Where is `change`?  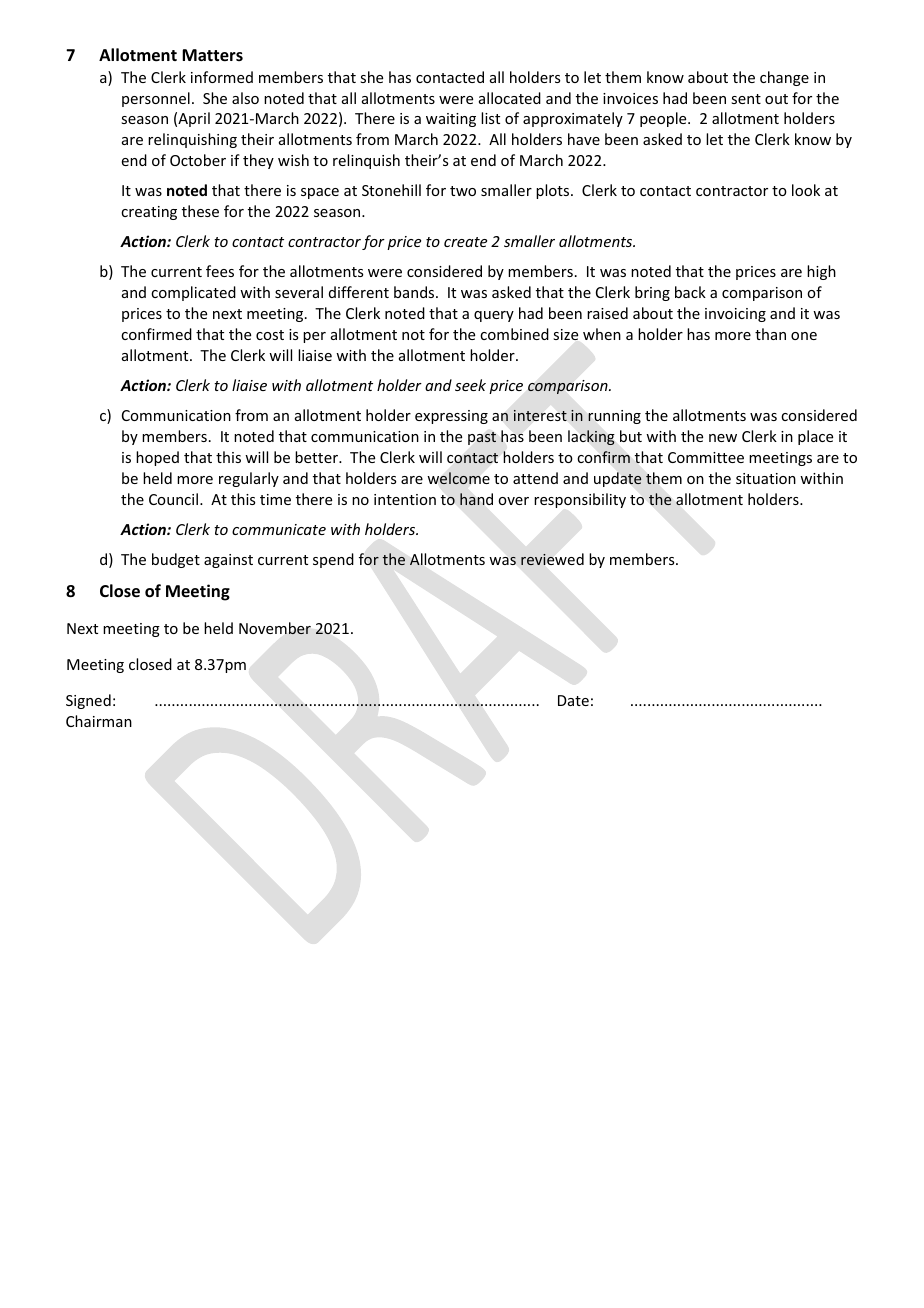
change is located at coordinates (784, 78).
